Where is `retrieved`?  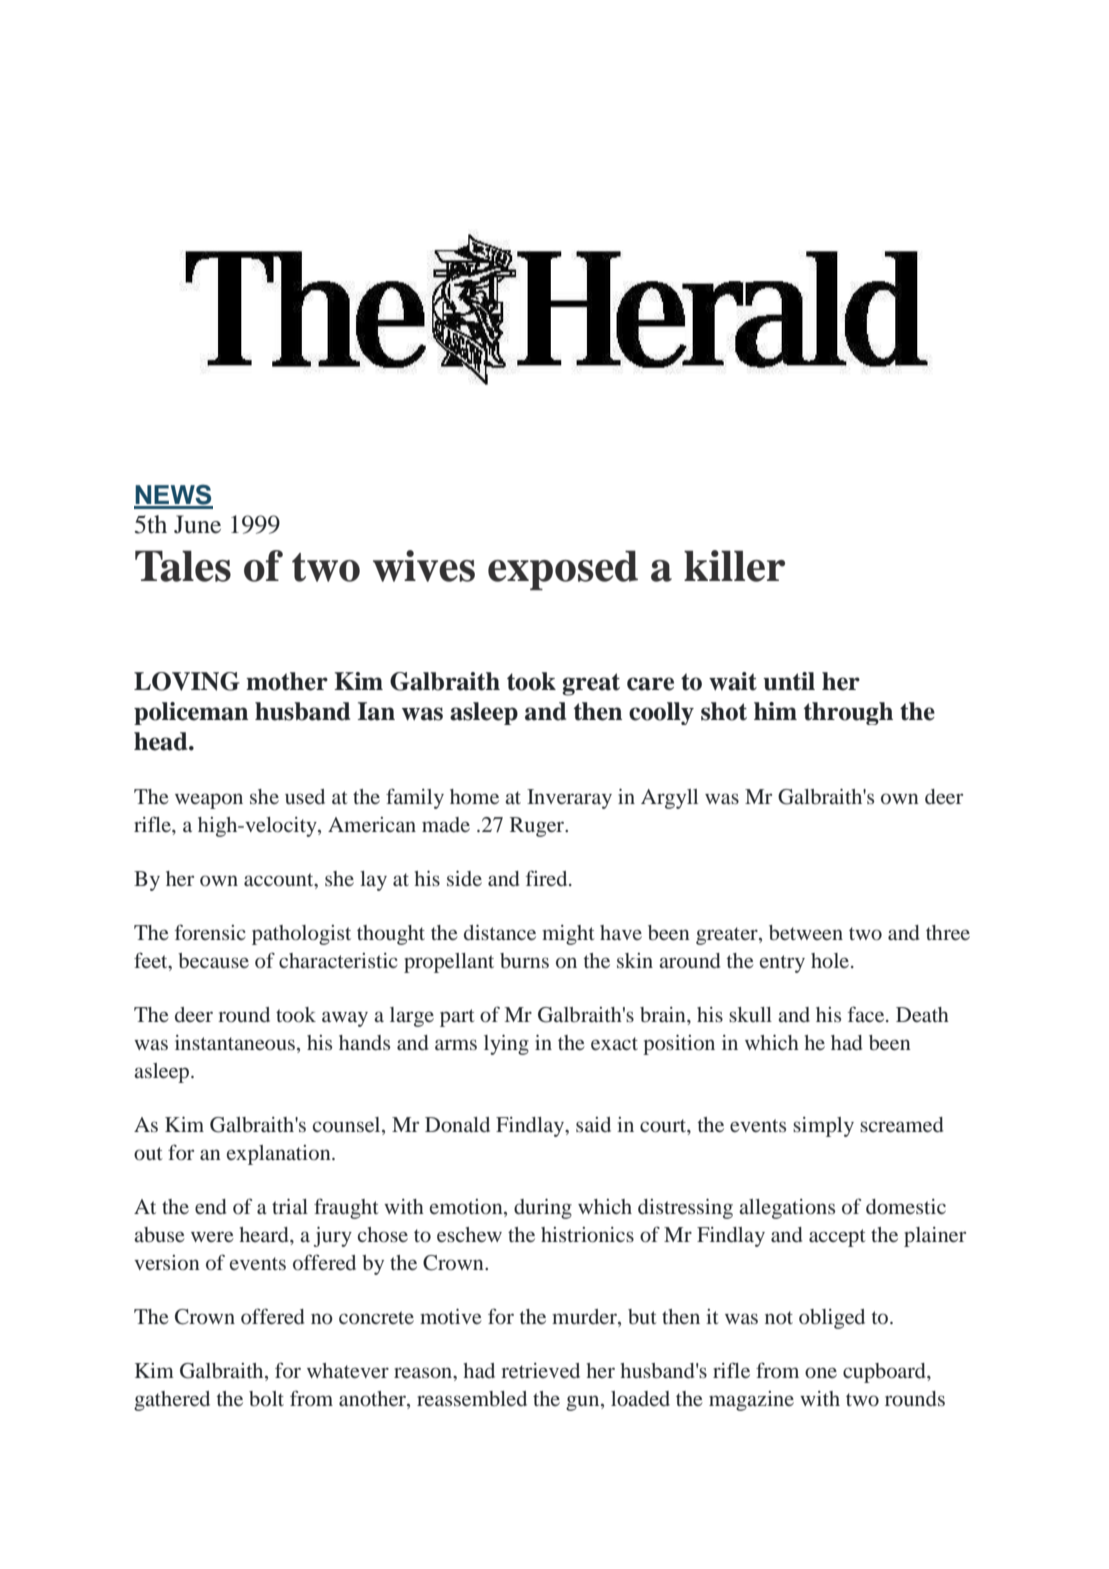 retrieved is located at coordinates (540, 1370).
